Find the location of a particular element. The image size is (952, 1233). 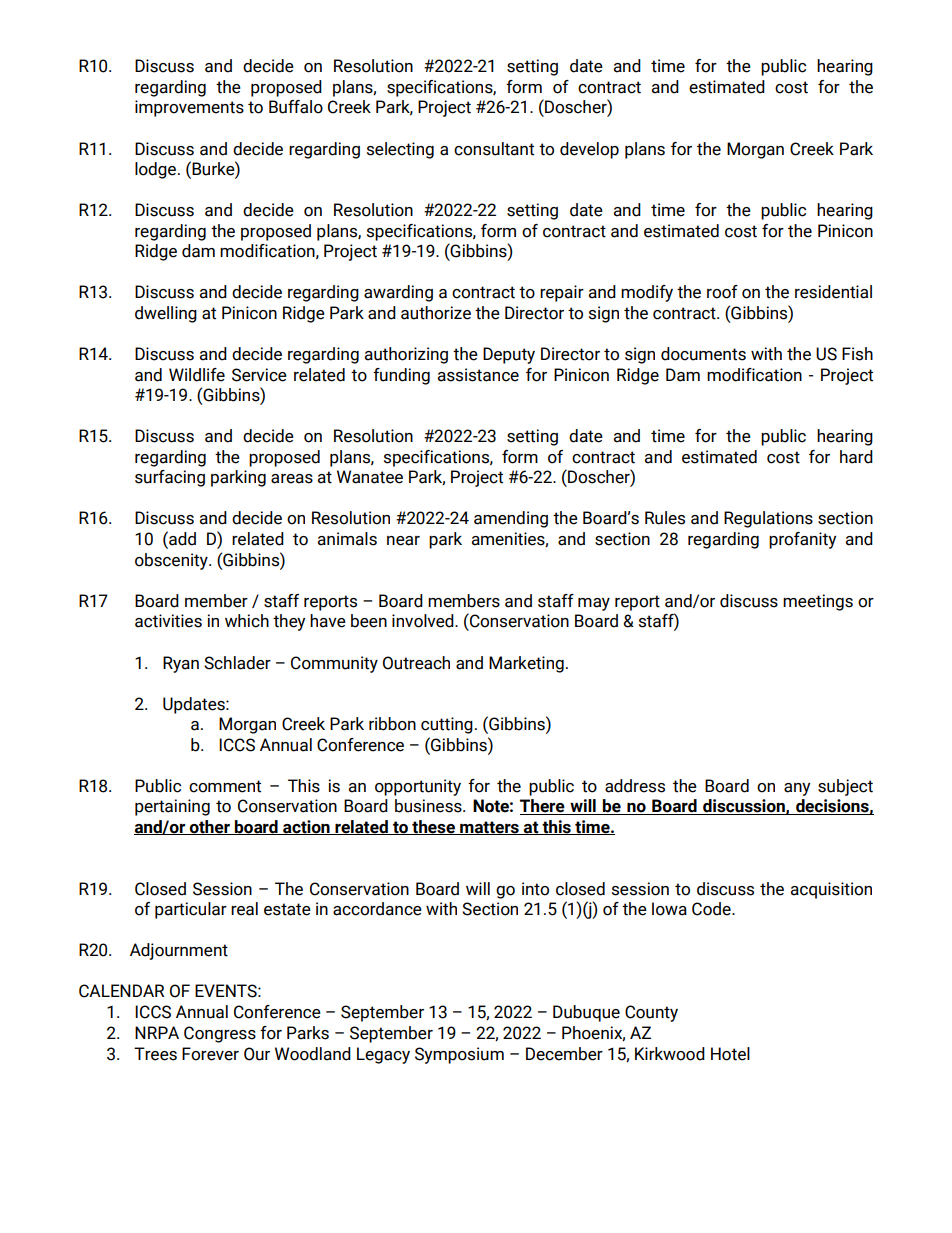

consultant is located at coordinates (494, 149).
